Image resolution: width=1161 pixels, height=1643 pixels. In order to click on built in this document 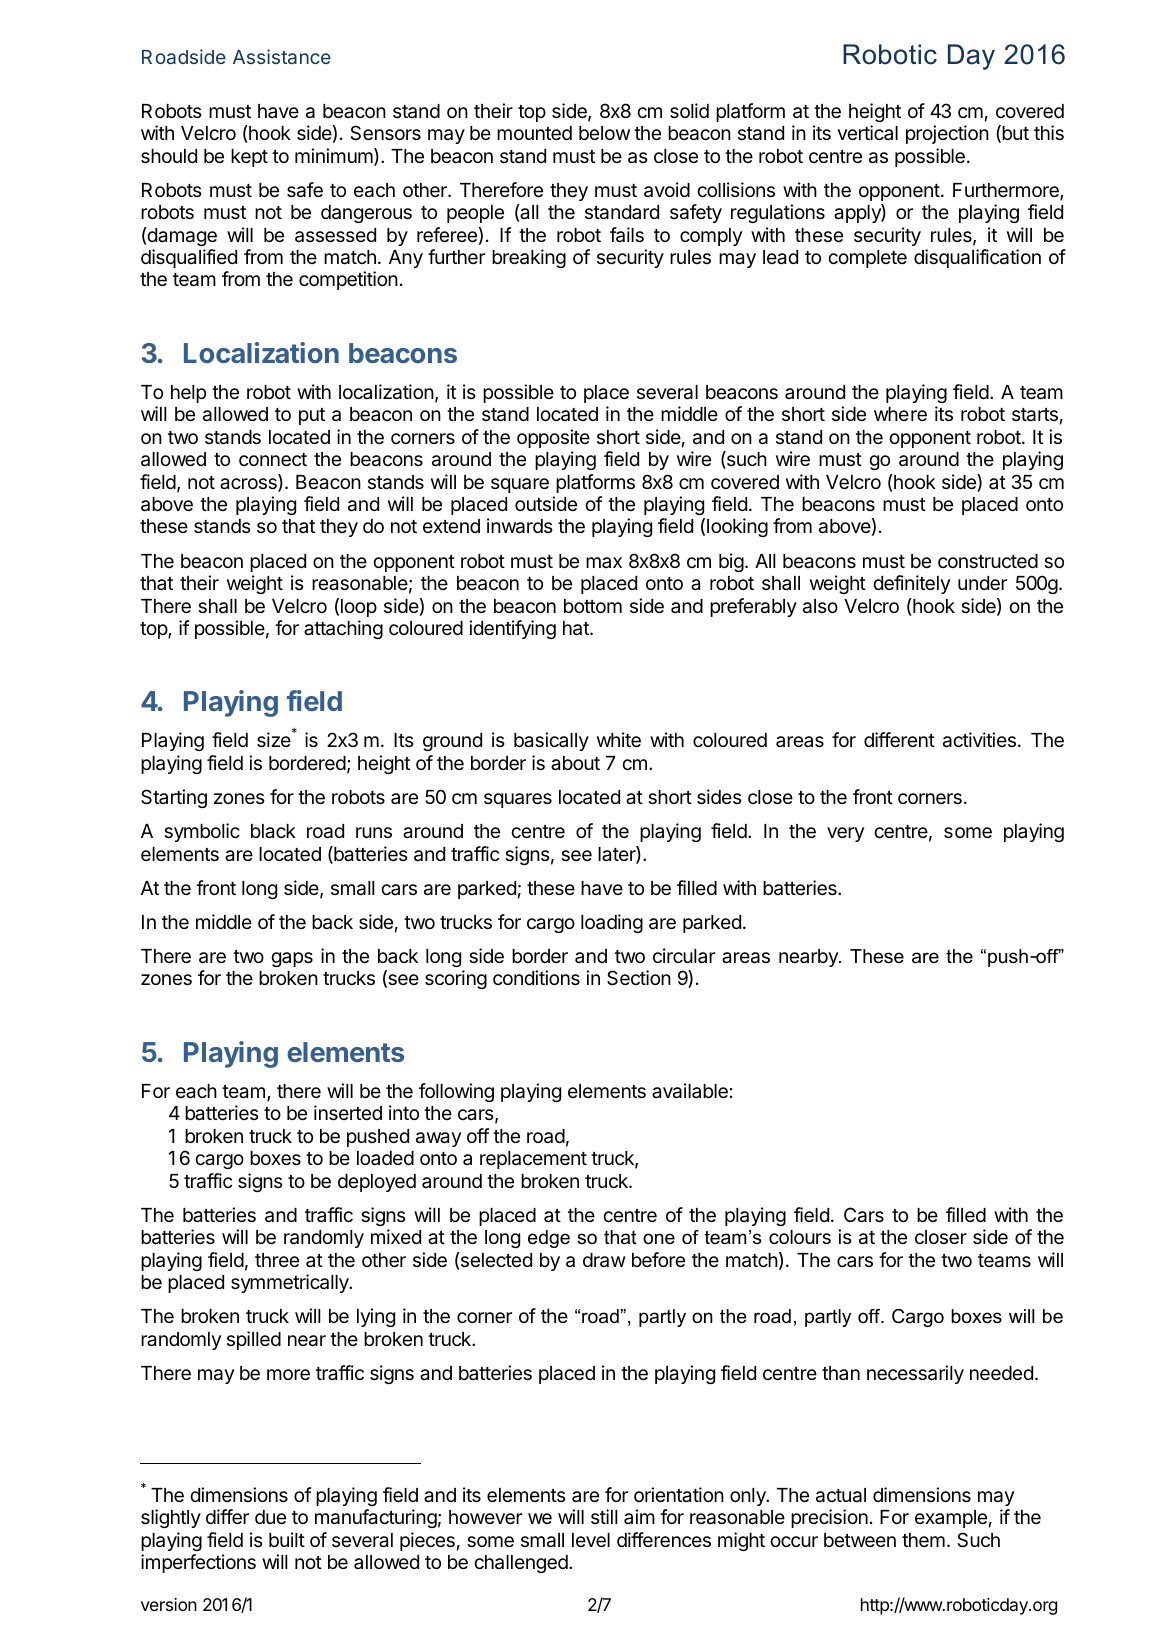, I will do `click(287, 1539)`.
